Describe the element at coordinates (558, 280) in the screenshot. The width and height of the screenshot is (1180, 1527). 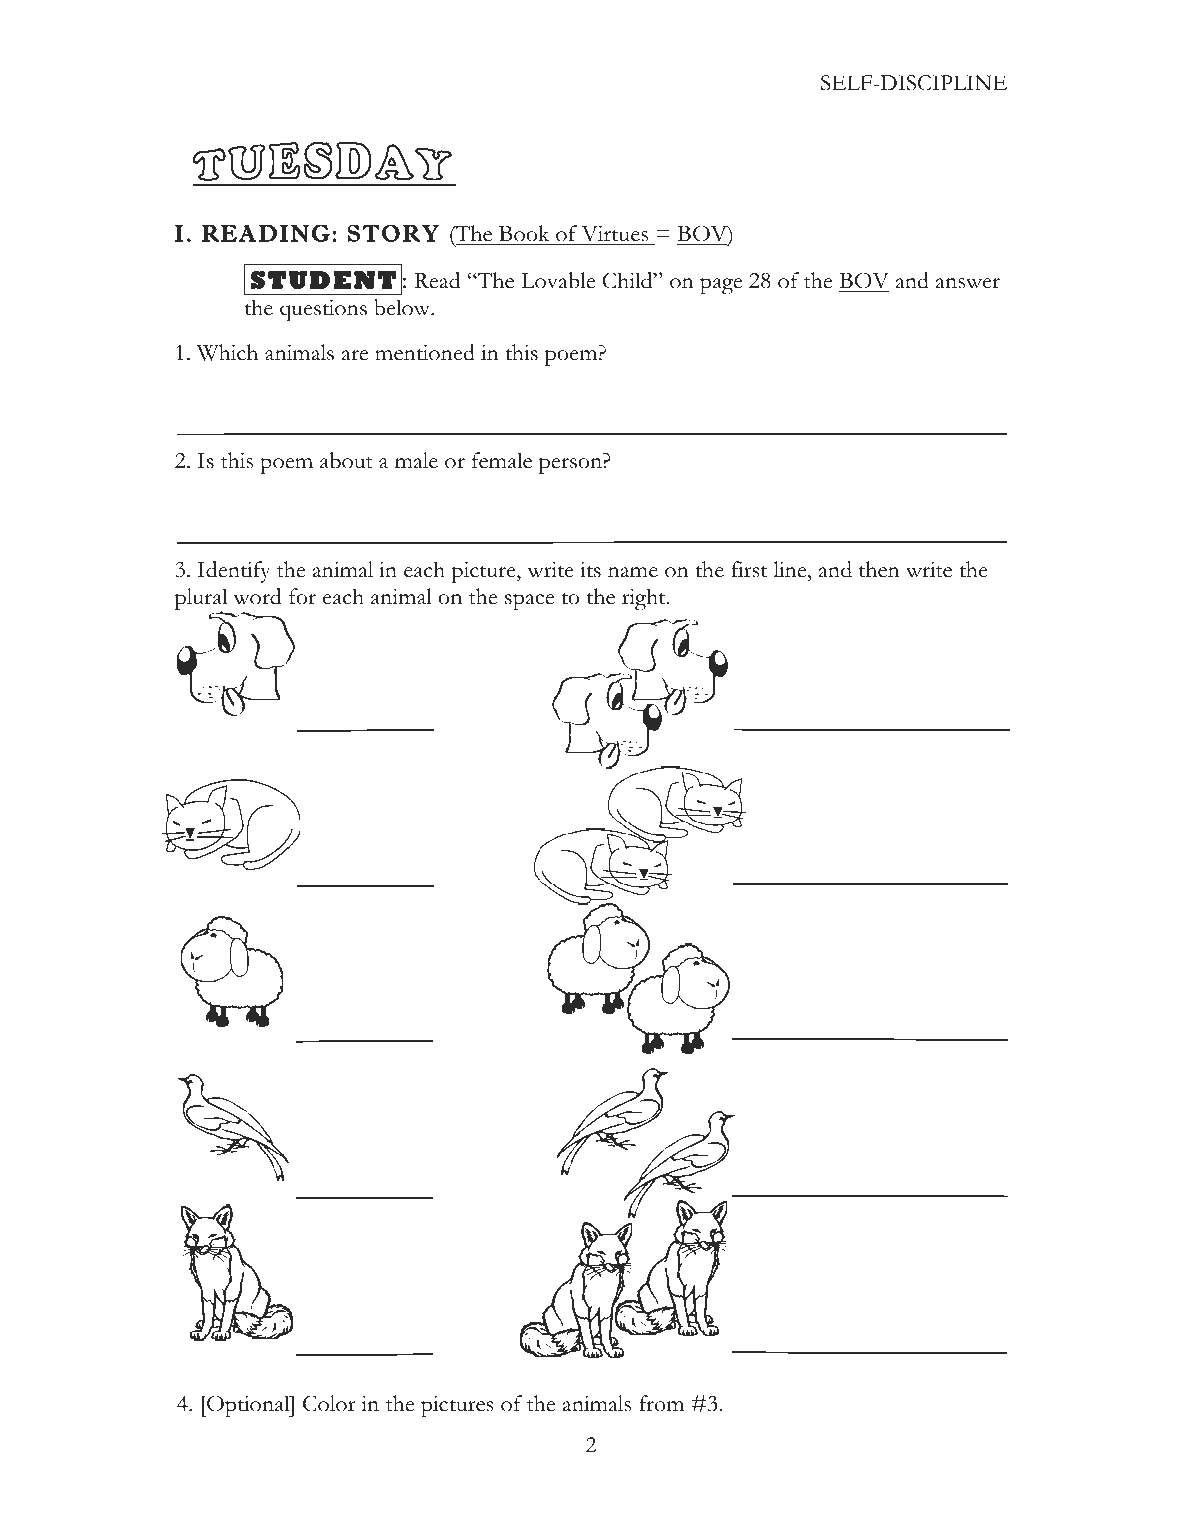
I see `Lovable` at that location.
